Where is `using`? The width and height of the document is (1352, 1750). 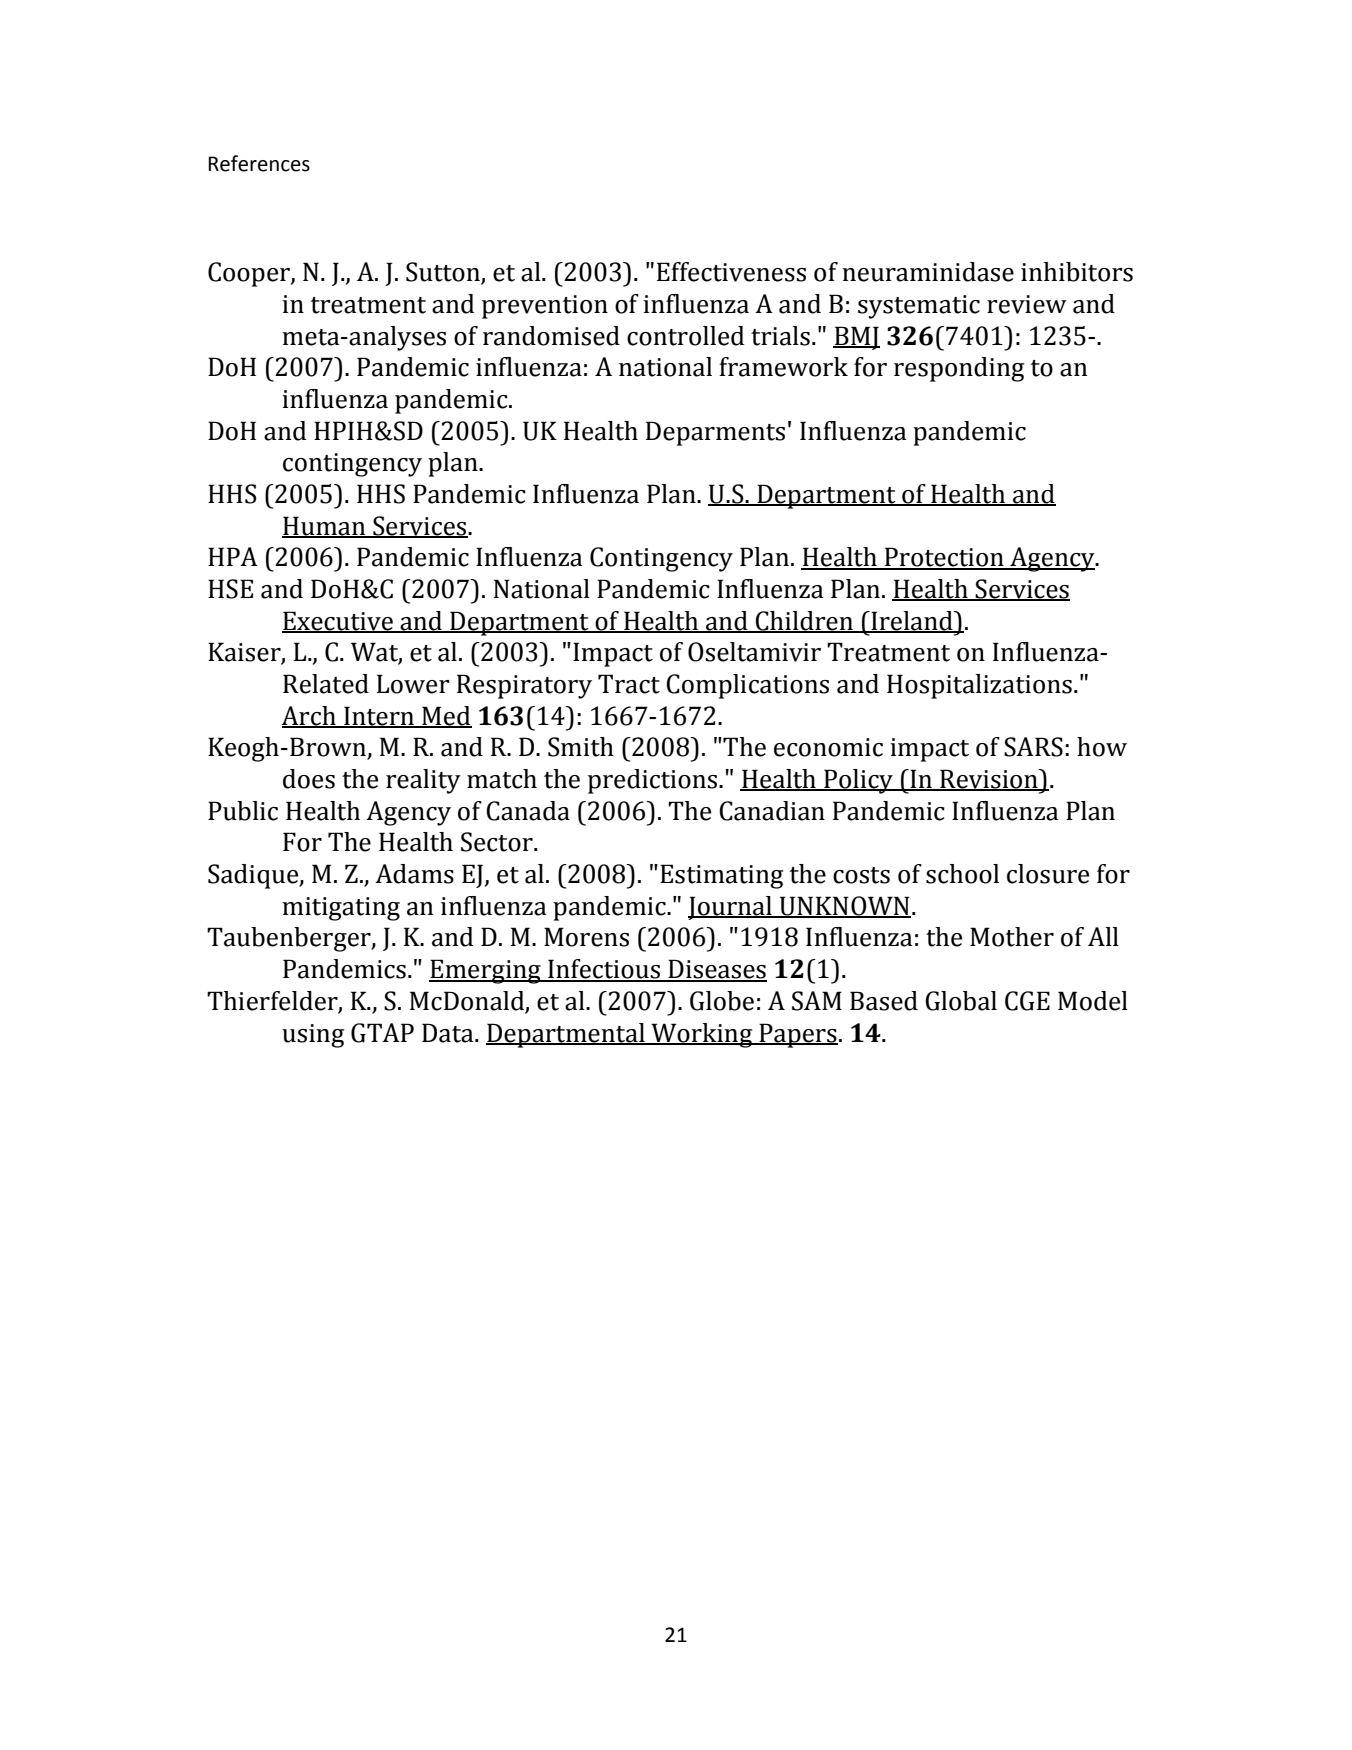 using is located at coordinates (313, 1036).
